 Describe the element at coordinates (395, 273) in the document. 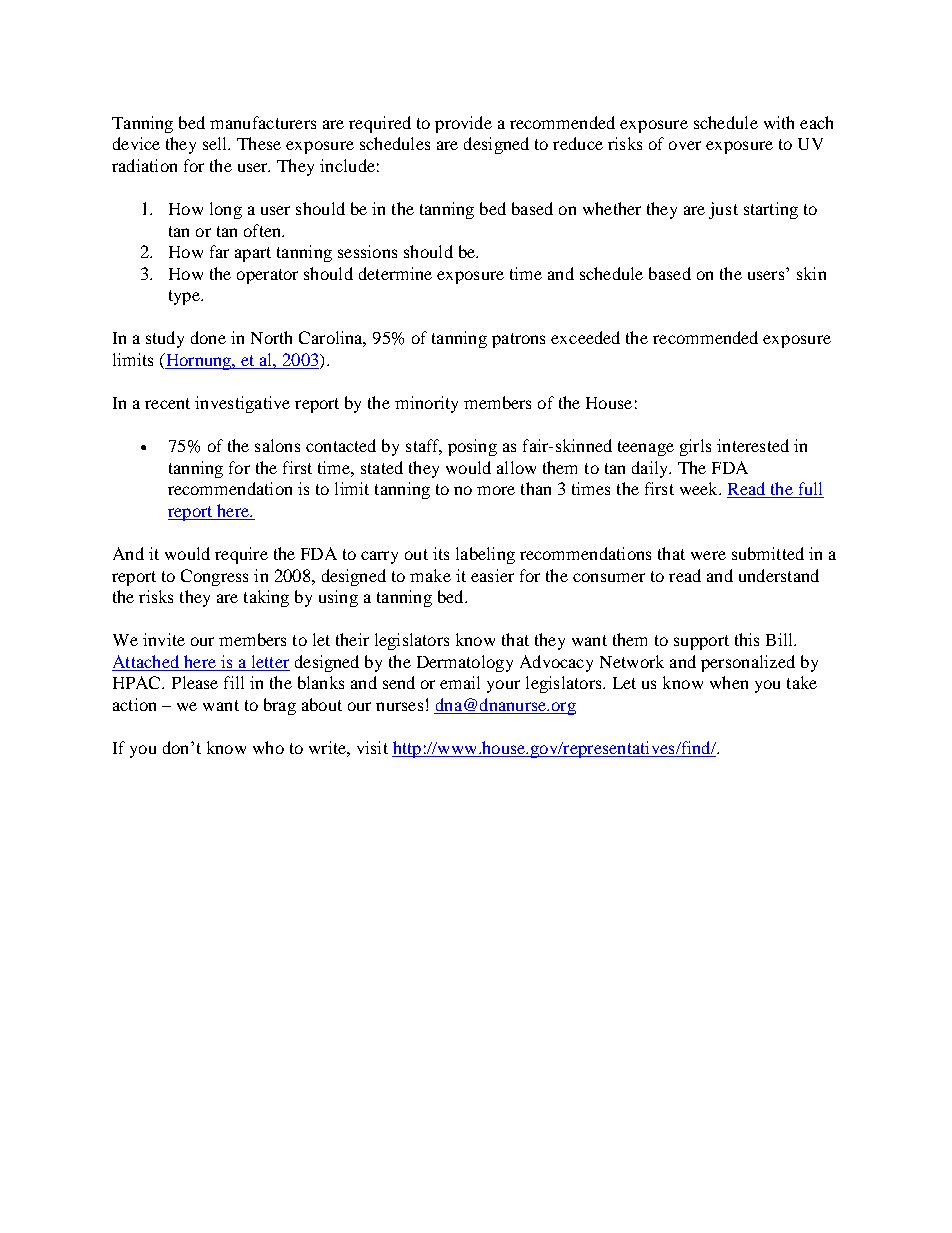

I see `determine` at that location.
